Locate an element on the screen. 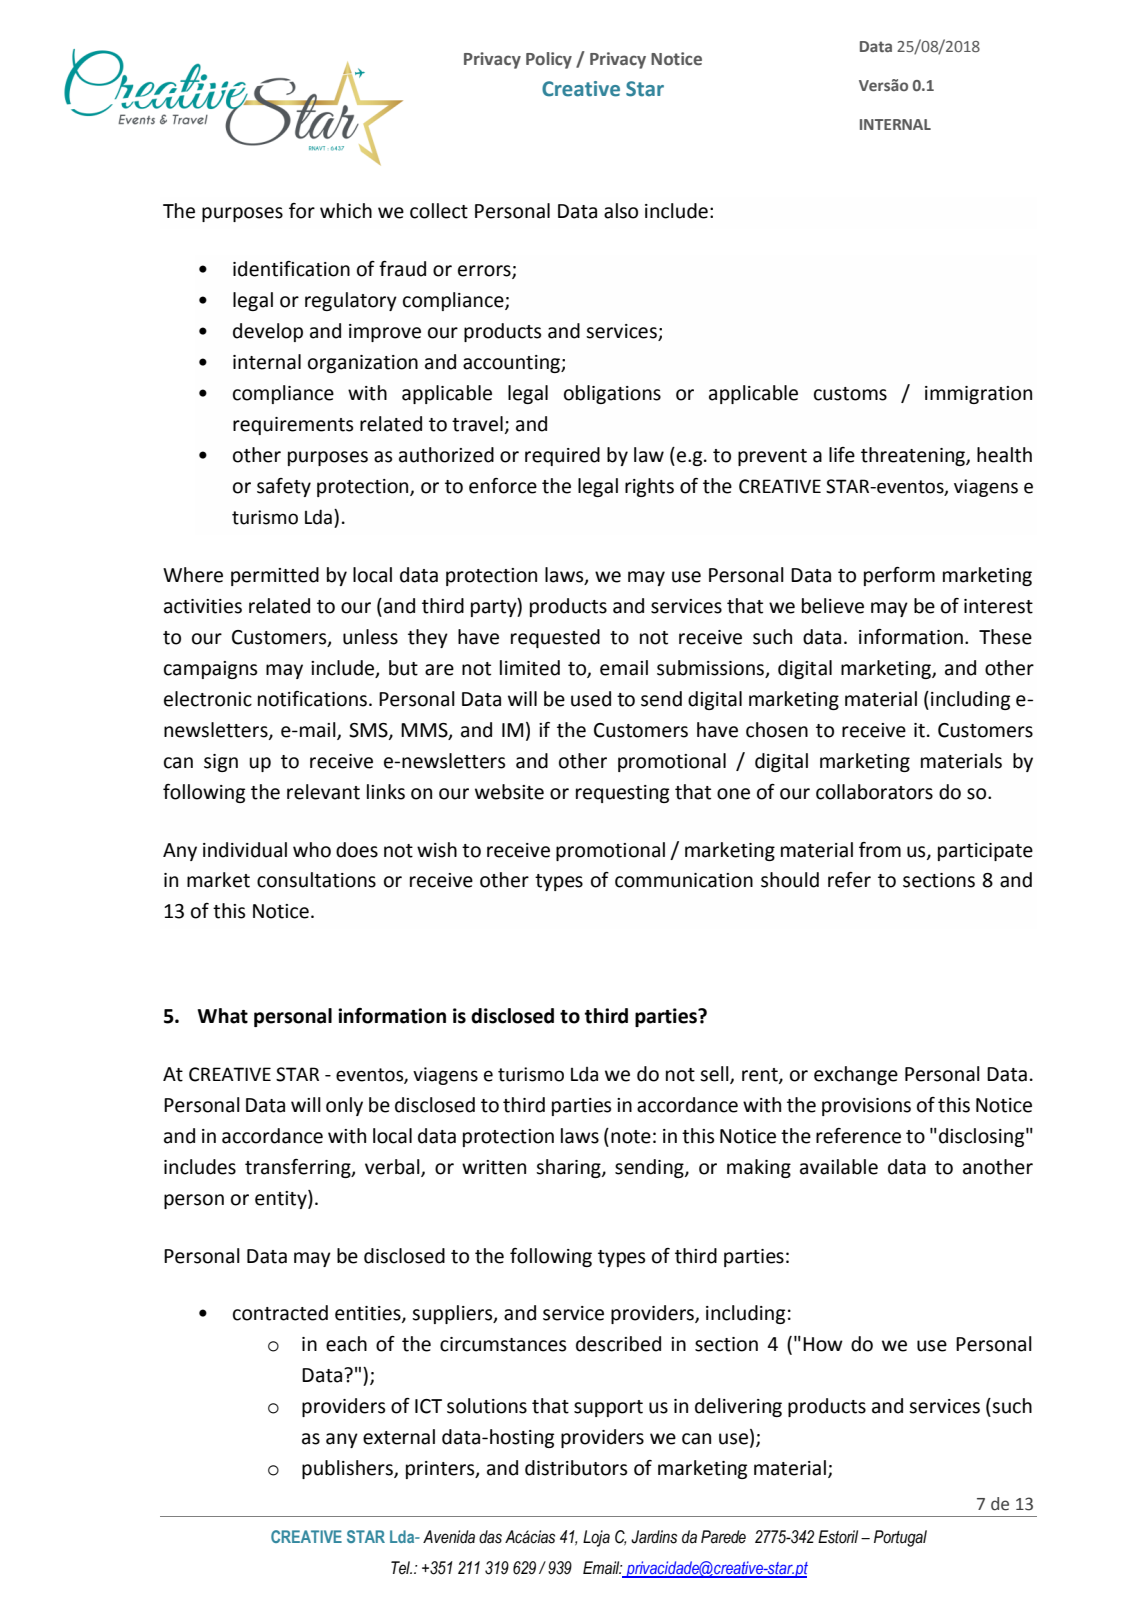 The height and width of the screenshot is (1615, 1142). which is located at coordinates (346, 211).
